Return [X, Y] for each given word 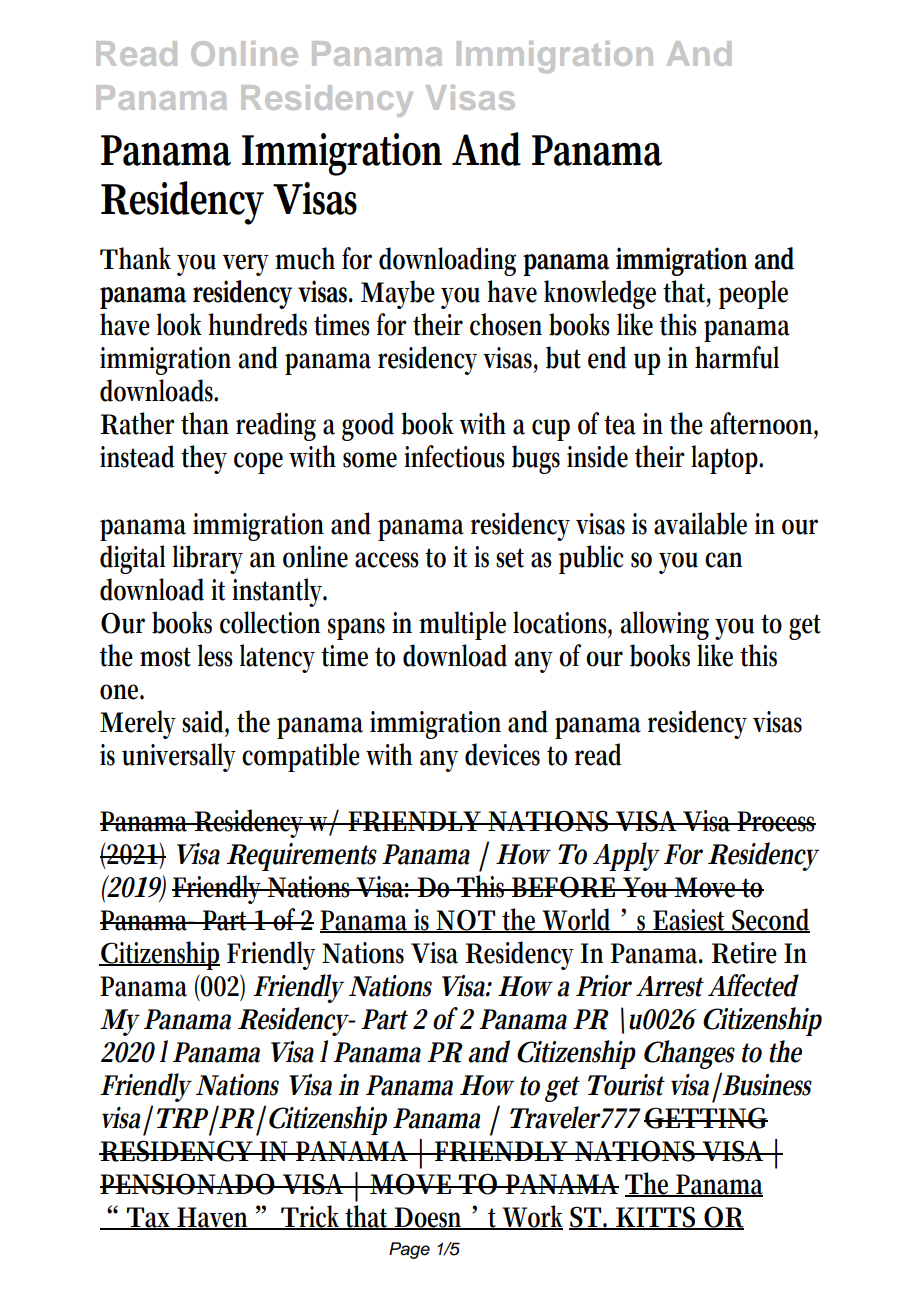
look [179, 324]
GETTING [706, 1118]
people [753, 294]
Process [776, 821]
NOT [466, 921]
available [700, 523]
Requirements [301, 857]
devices [502, 754]
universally [179, 757]
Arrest [670, 986]
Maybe [398, 294]
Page [409, 1250]
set [510, 558]
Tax [149, 1218]
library [208, 559]
